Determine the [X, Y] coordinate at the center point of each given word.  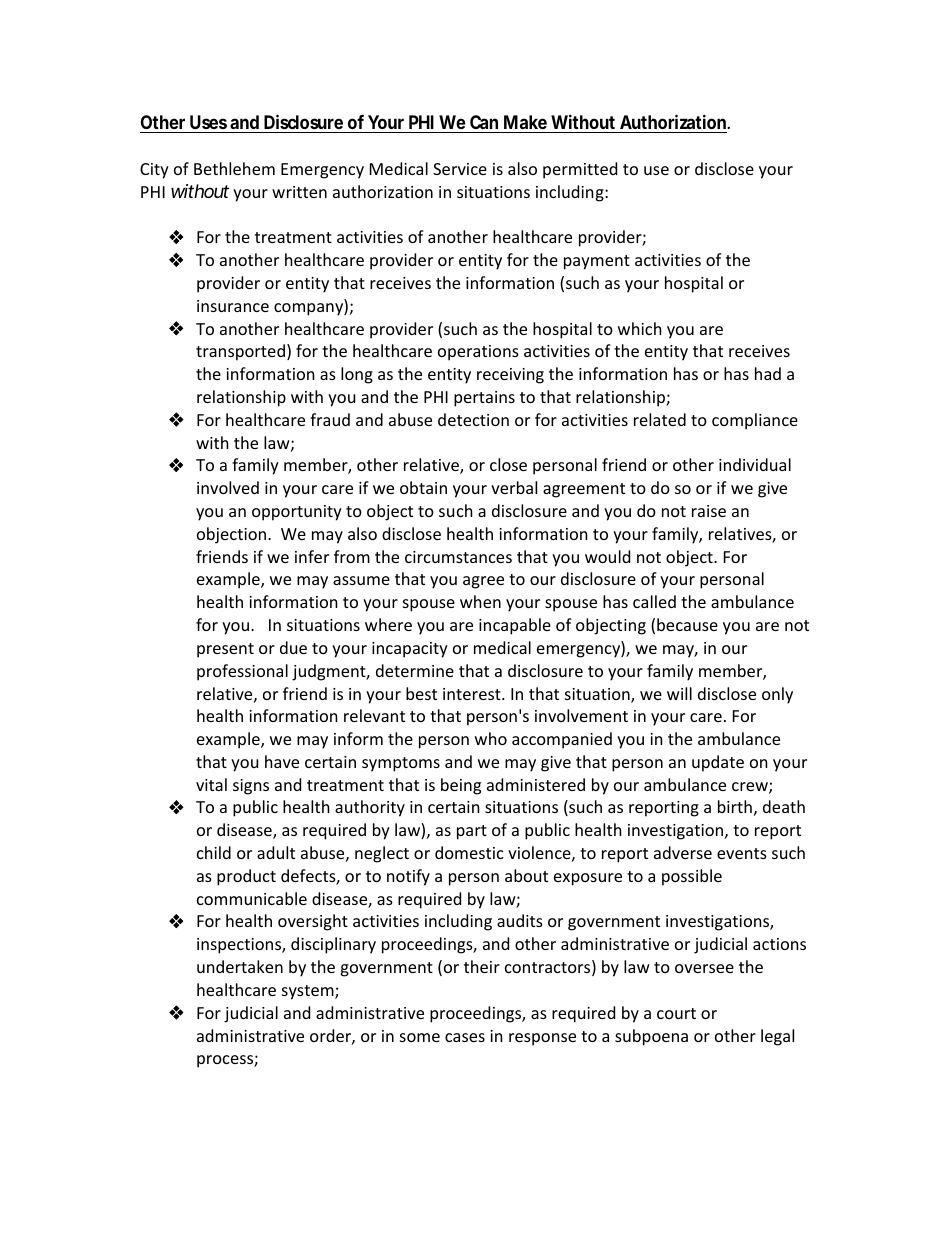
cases [465, 1037]
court [676, 1013]
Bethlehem [234, 168]
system [309, 992]
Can [484, 122]
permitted [580, 170]
